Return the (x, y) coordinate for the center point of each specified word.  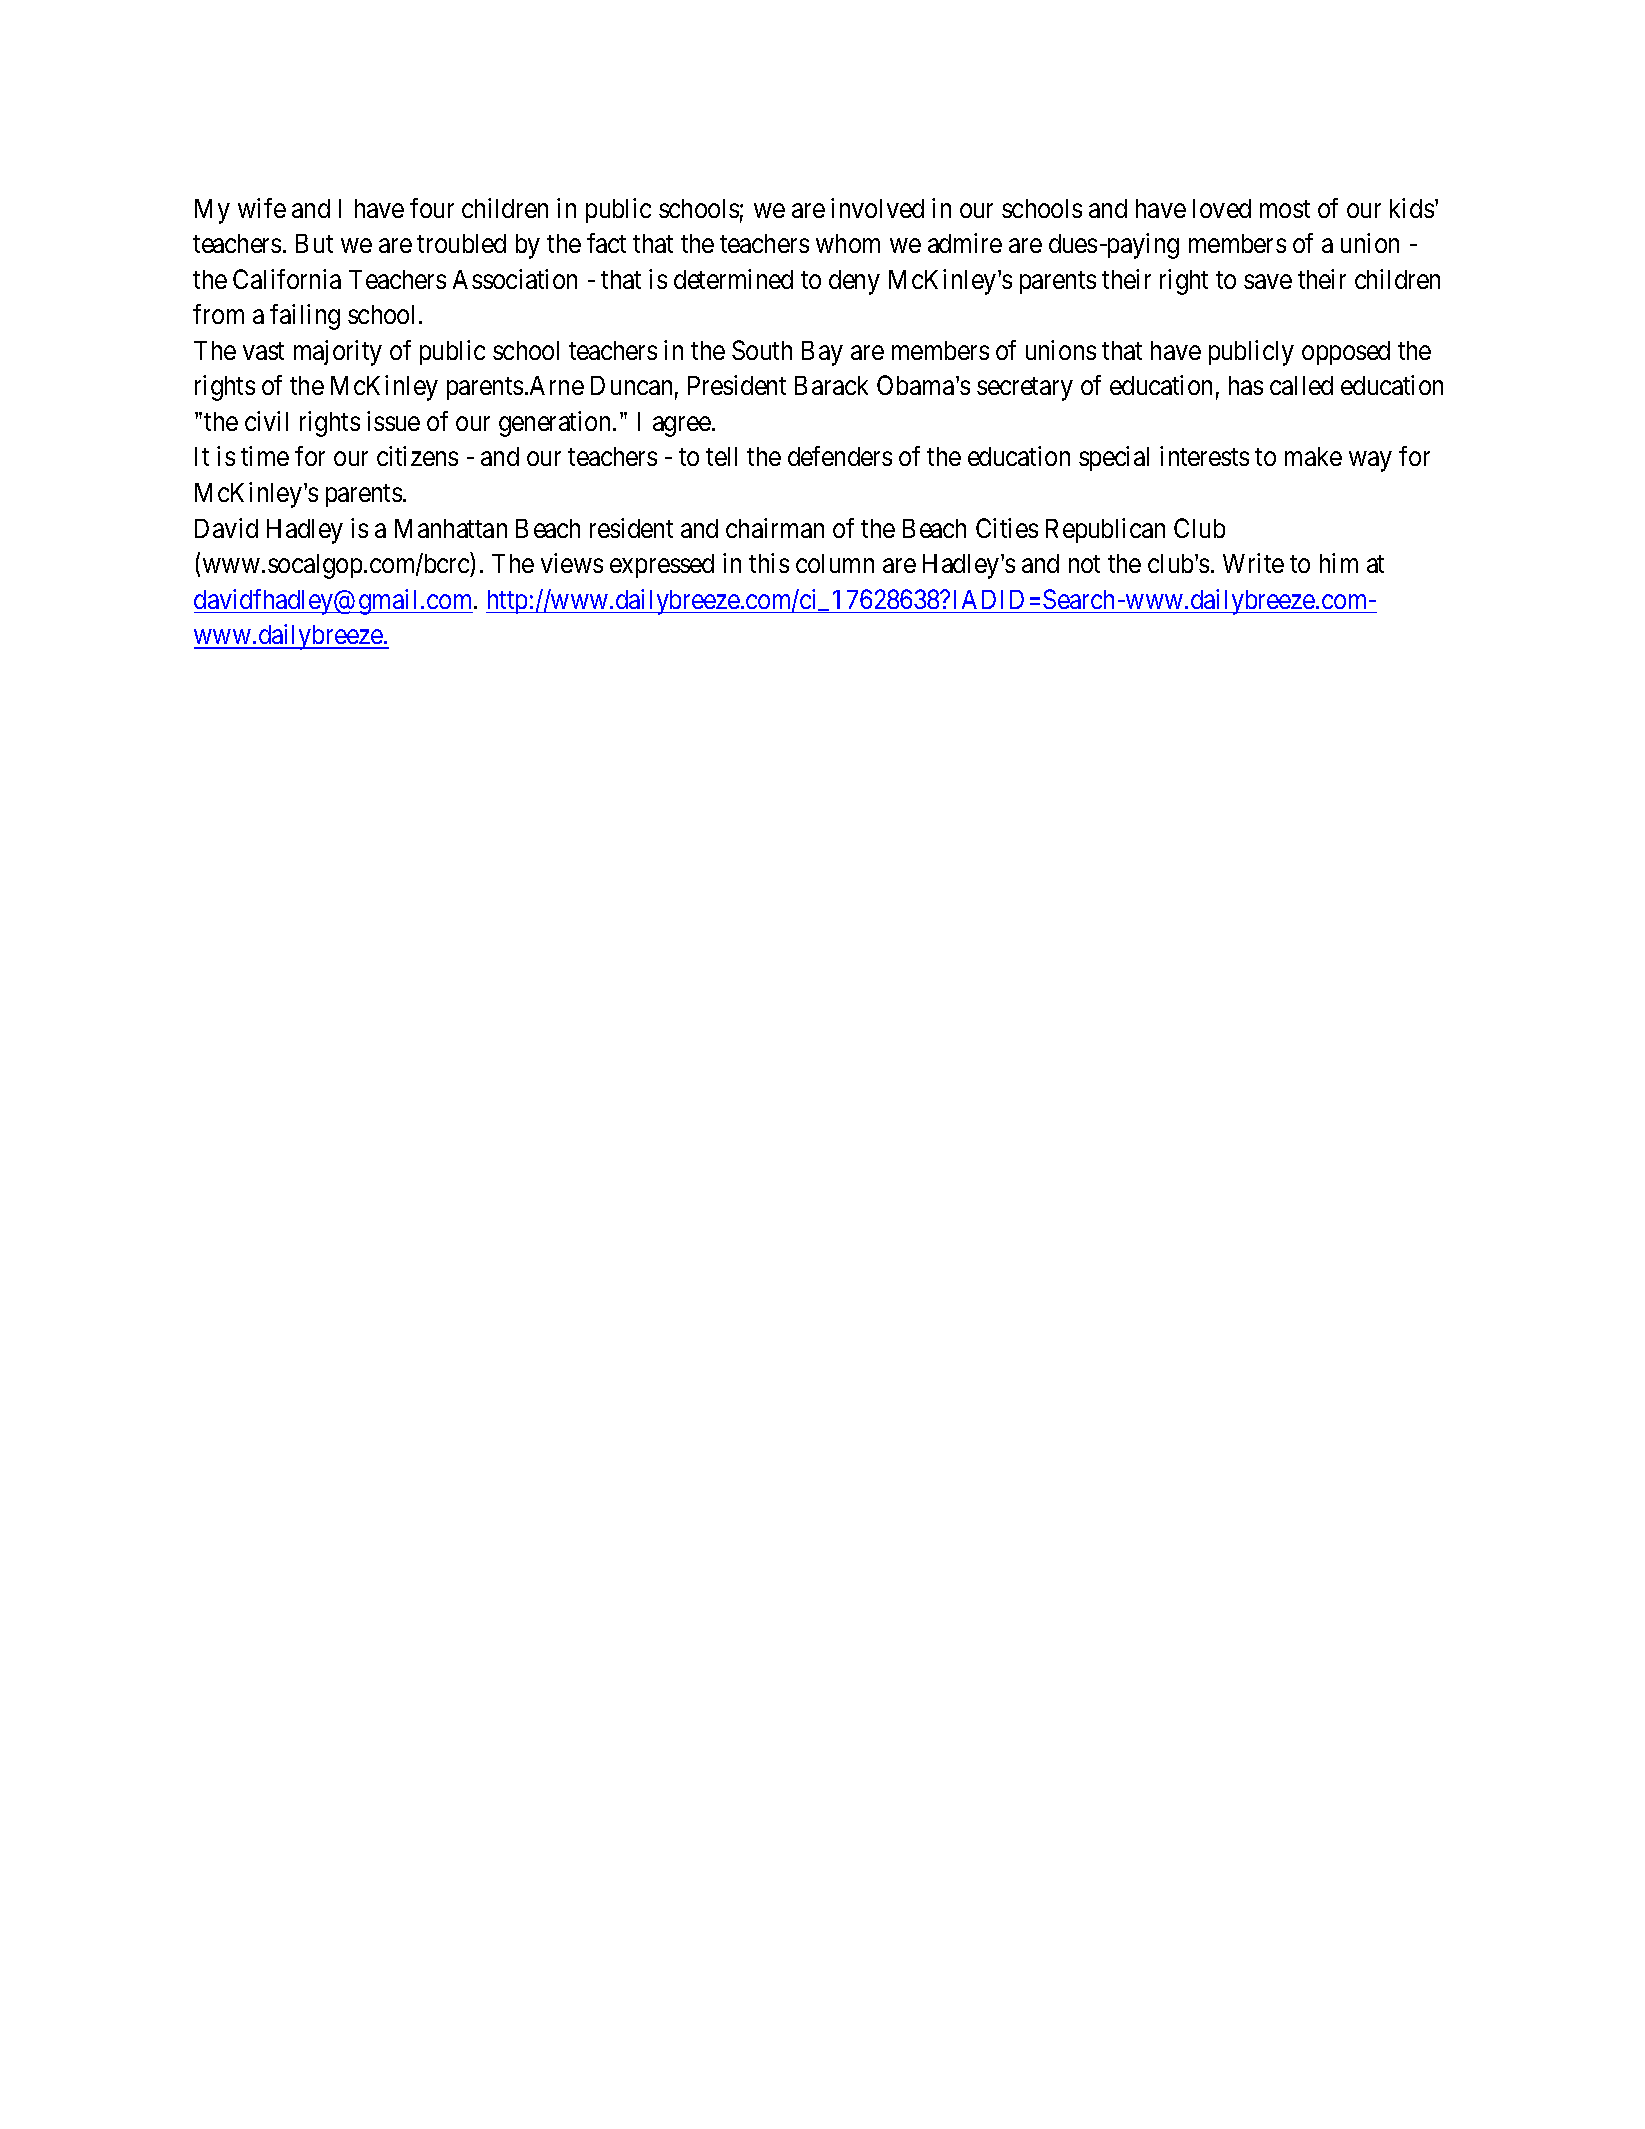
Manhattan (451, 528)
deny (854, 282)
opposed (1346, 353)
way (1370, 462)
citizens (417, 456)
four (432, 208)
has (1246, 385)
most (1285, 209)
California (287, 279)
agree (682, 427)
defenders (840, 456)
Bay (822, 353)
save (1268, 281)
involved (877, 208)
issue (393, 421)
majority (338, 353)
